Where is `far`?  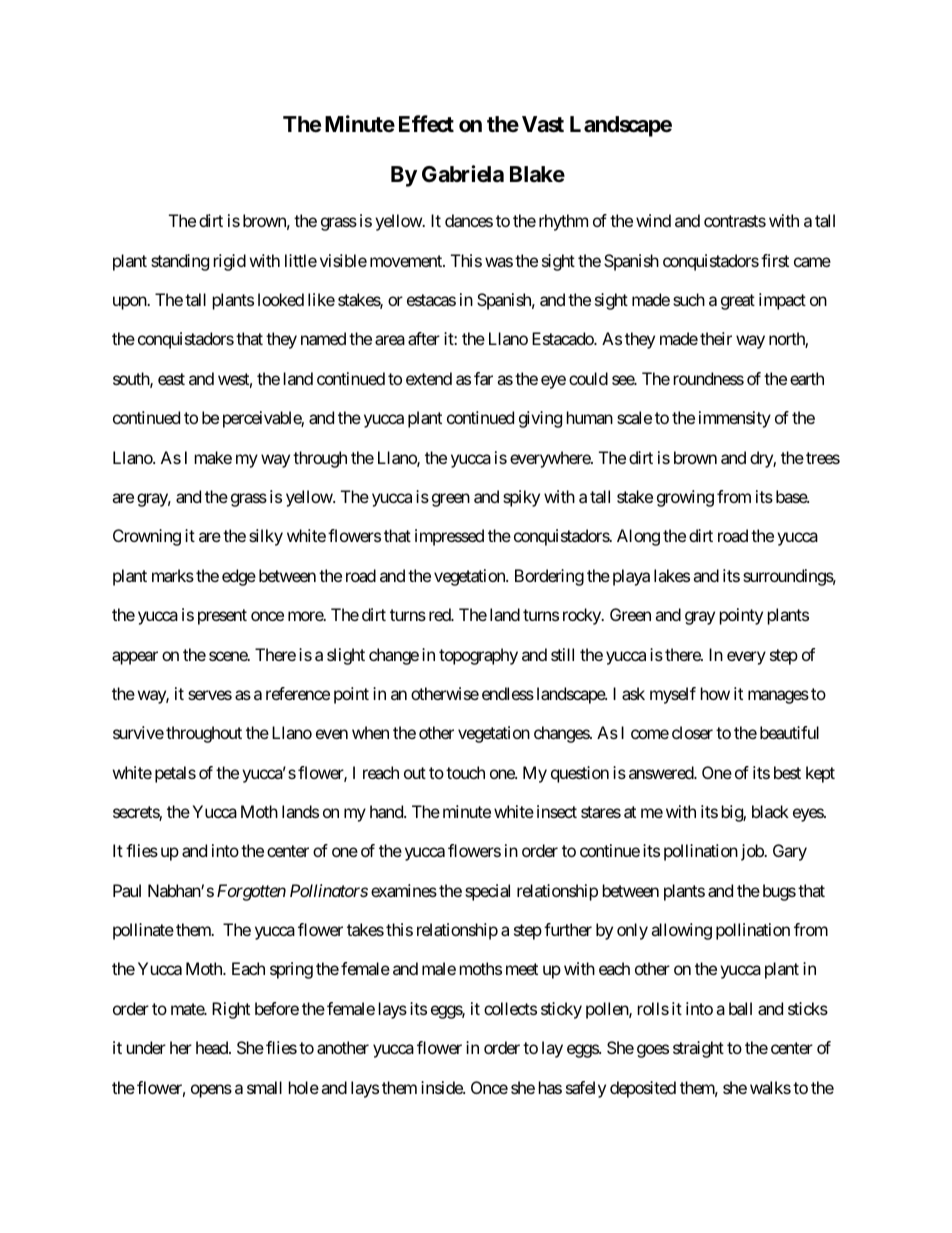
far is located at coordinates (483, 378).
